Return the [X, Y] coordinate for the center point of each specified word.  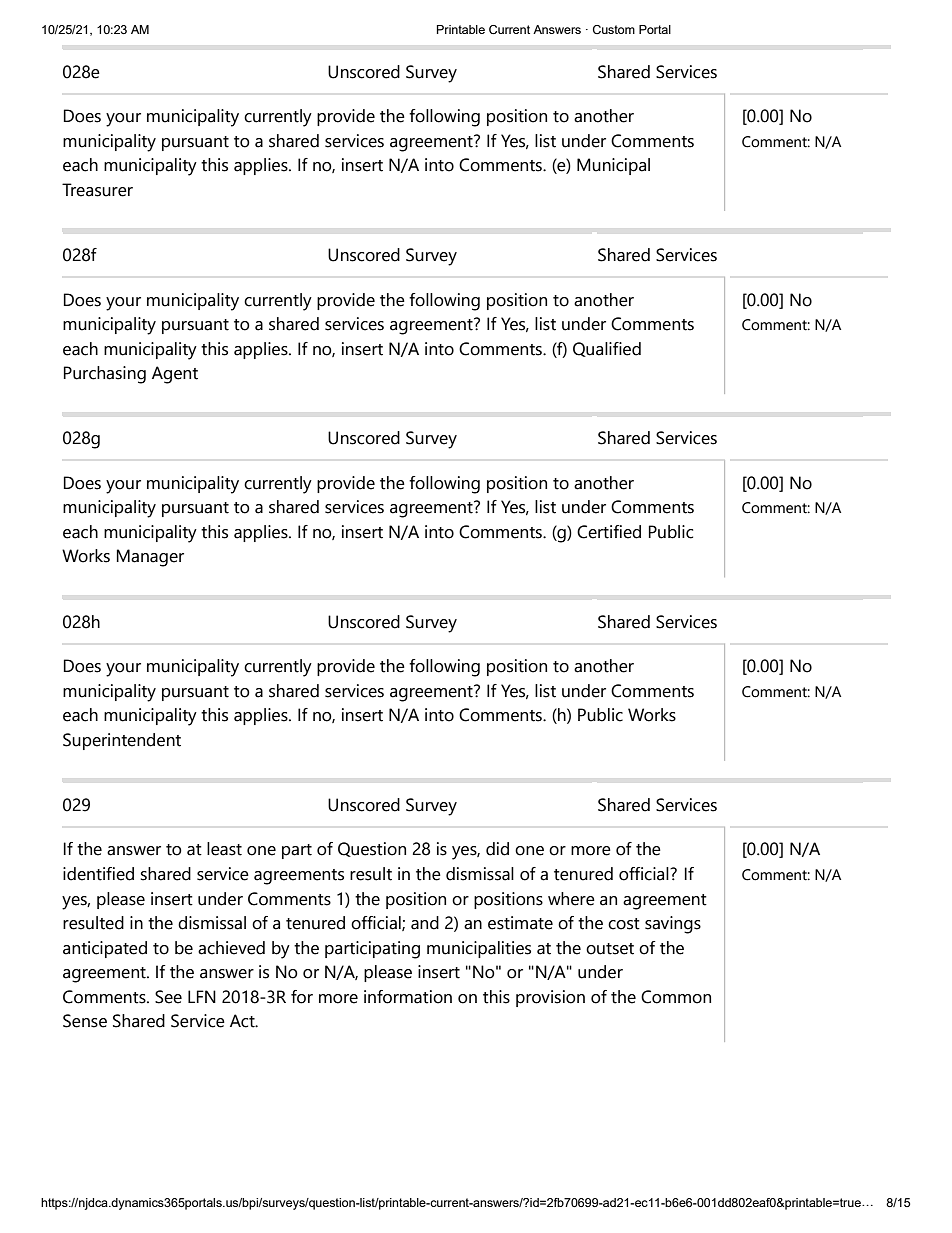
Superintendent [122, 741]
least [224, 849]
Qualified [607, 349]
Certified [609, 532]
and [425, 923]
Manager [150, 558]
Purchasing [105, 375]
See [168, 997]
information [408, 997]
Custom [614, 29]
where [571, 899]
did [497, 849]
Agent [175, 375]
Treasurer [97, 190]
